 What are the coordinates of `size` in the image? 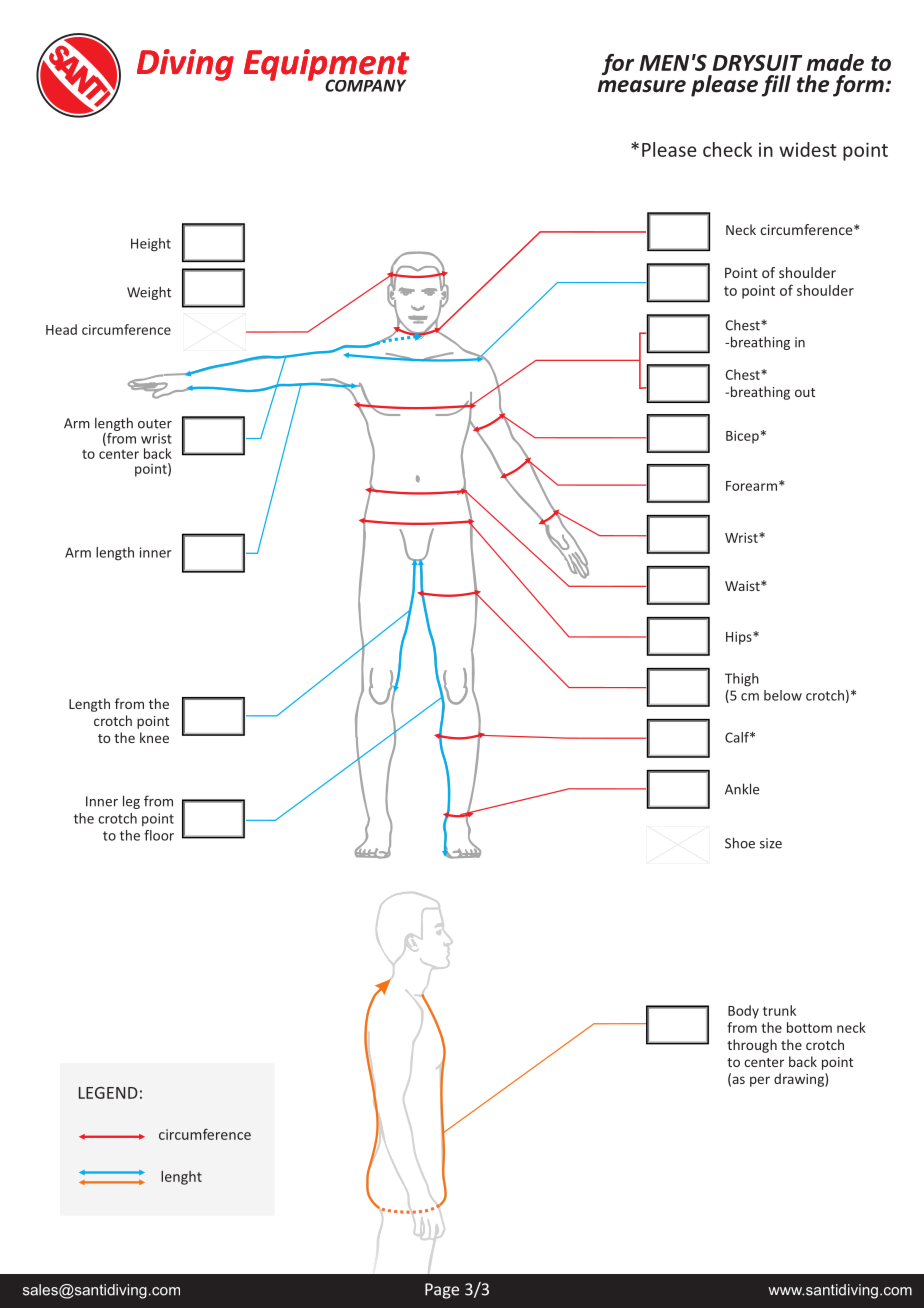 It's located at (771, 843).
